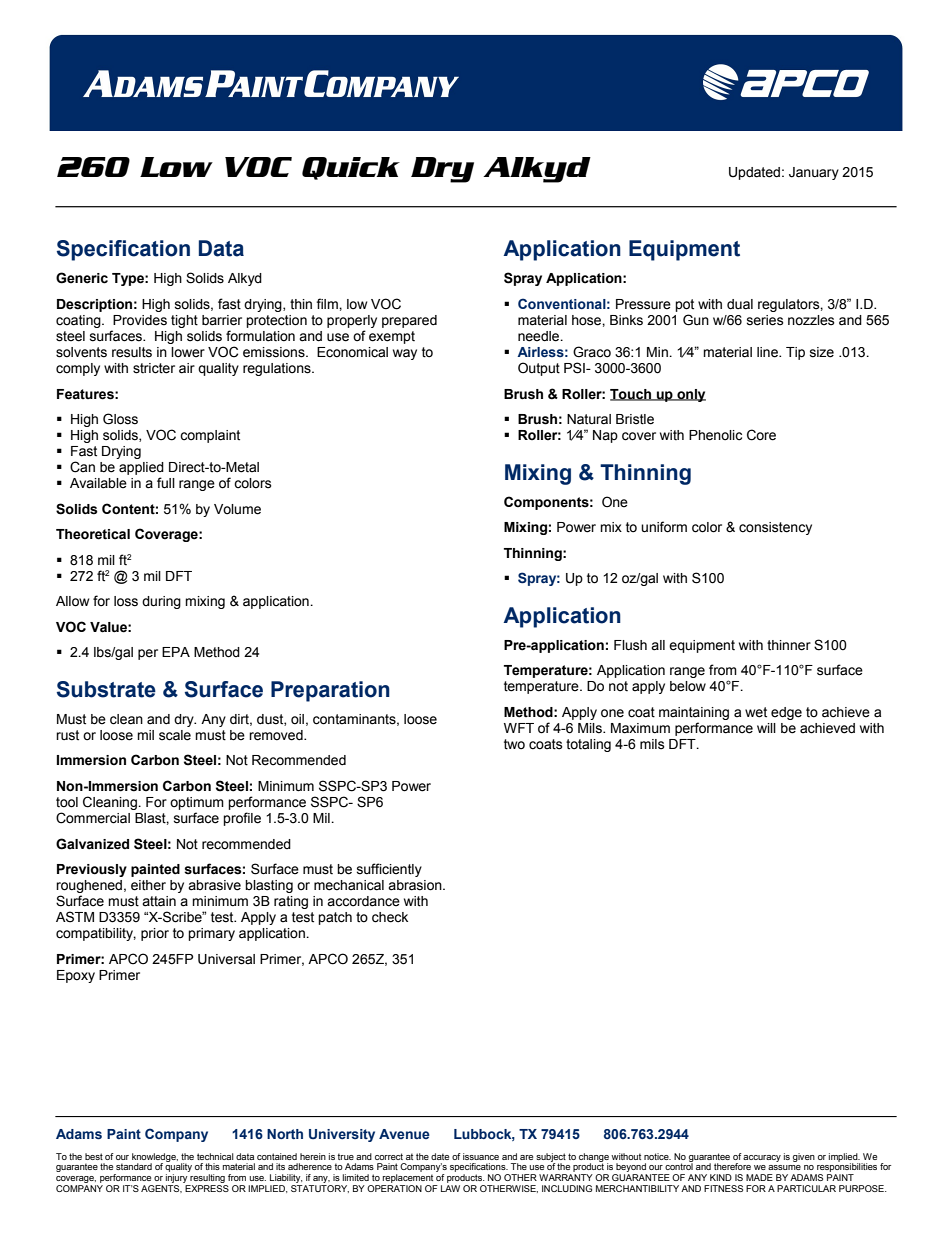 This document has width=952, height=1233. Describe the element at coordinates (351, 168) in the document. I see `Quick` at that location.
